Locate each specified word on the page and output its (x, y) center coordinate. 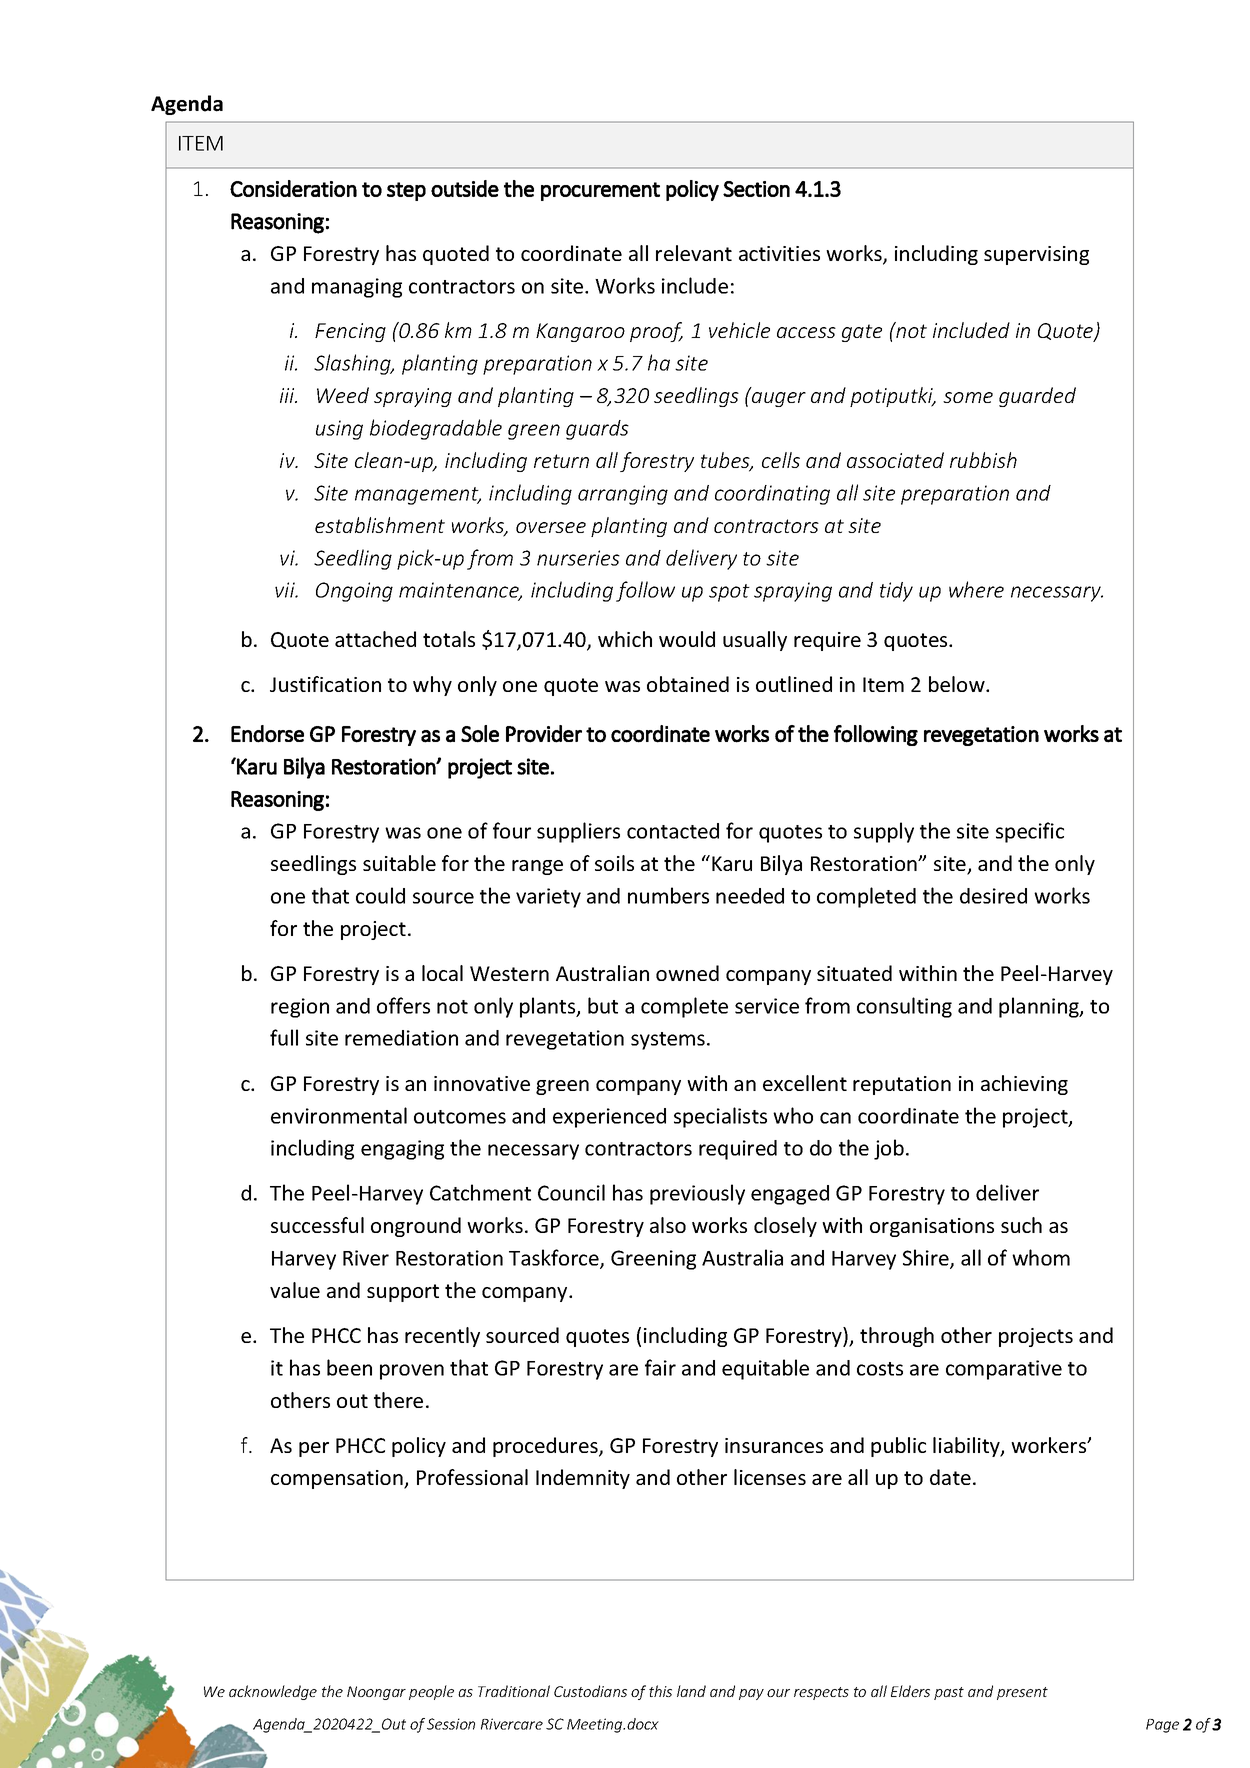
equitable (765, 1369)
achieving (1024, 1085)
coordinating (772, 495)
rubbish (983, 460)
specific (1030, 832)
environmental (339, 1115)
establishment (380, 525)
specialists (720, 1117)
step (406, 191)
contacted (673, 831)
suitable (399, 863)
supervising (1036, 255)
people (431, 1692)
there (398, 1400)
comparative (1004, 1370)
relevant (694, 253)
